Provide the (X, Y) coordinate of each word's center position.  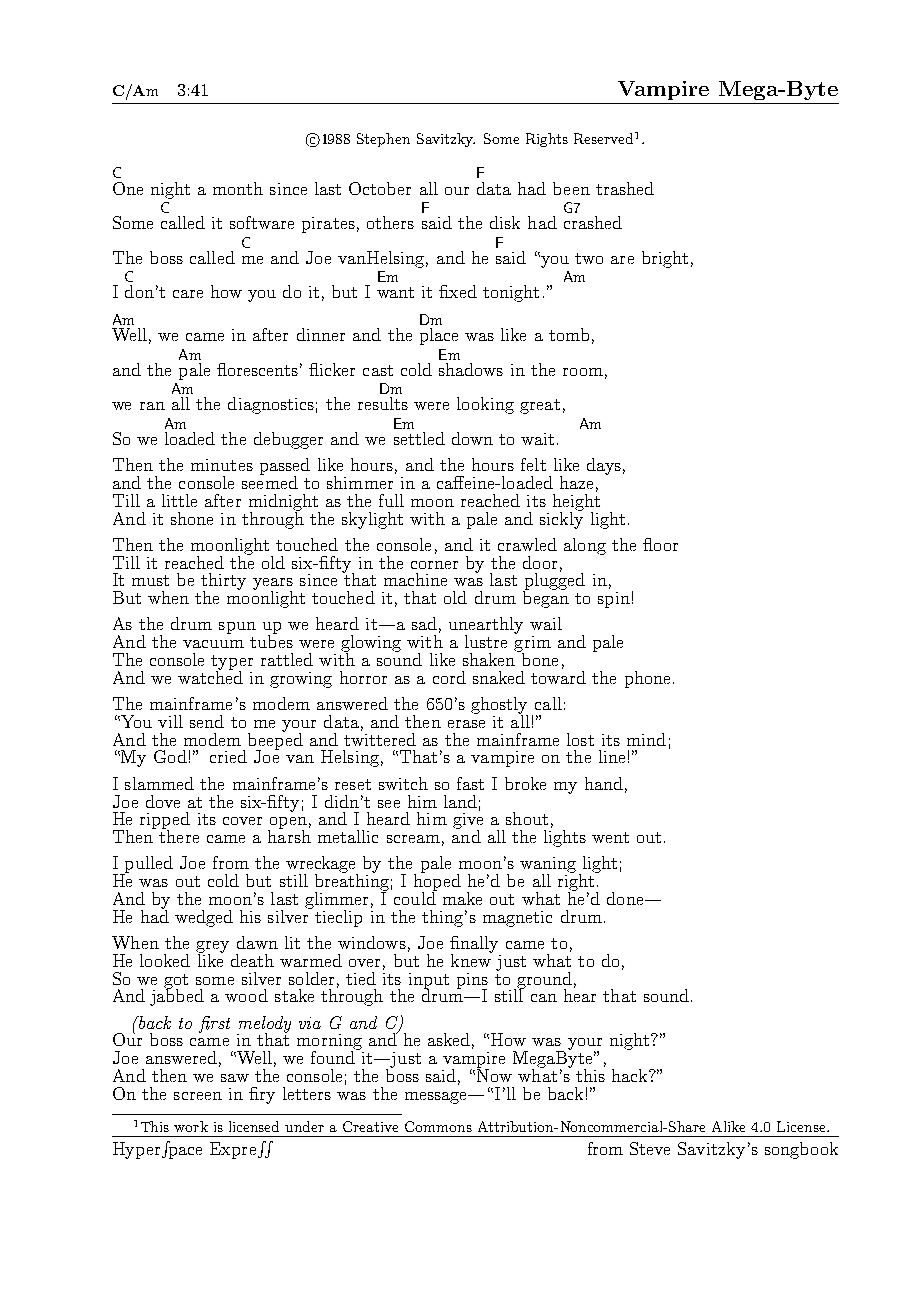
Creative (370, 1126)
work (191, 1126)
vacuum (213, 644)
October (380, 188)
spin (614, 600)
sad (424, 623)
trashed (625, 188)
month (238, 188)
